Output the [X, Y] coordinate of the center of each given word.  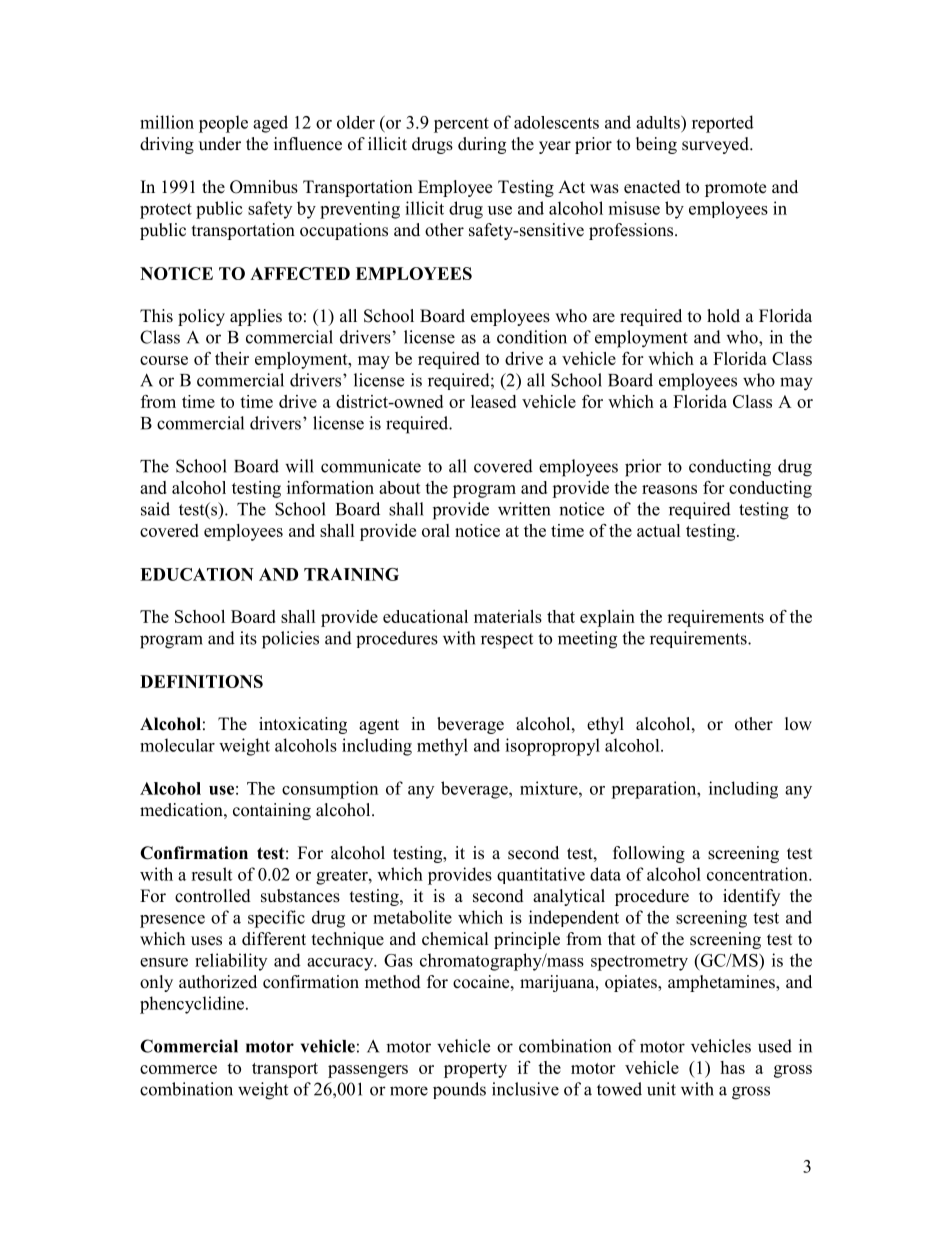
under [220, 144]
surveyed [716, 145]
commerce [178, 1069]
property [475, 1070]
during [482, 145]
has [732, 1067]
